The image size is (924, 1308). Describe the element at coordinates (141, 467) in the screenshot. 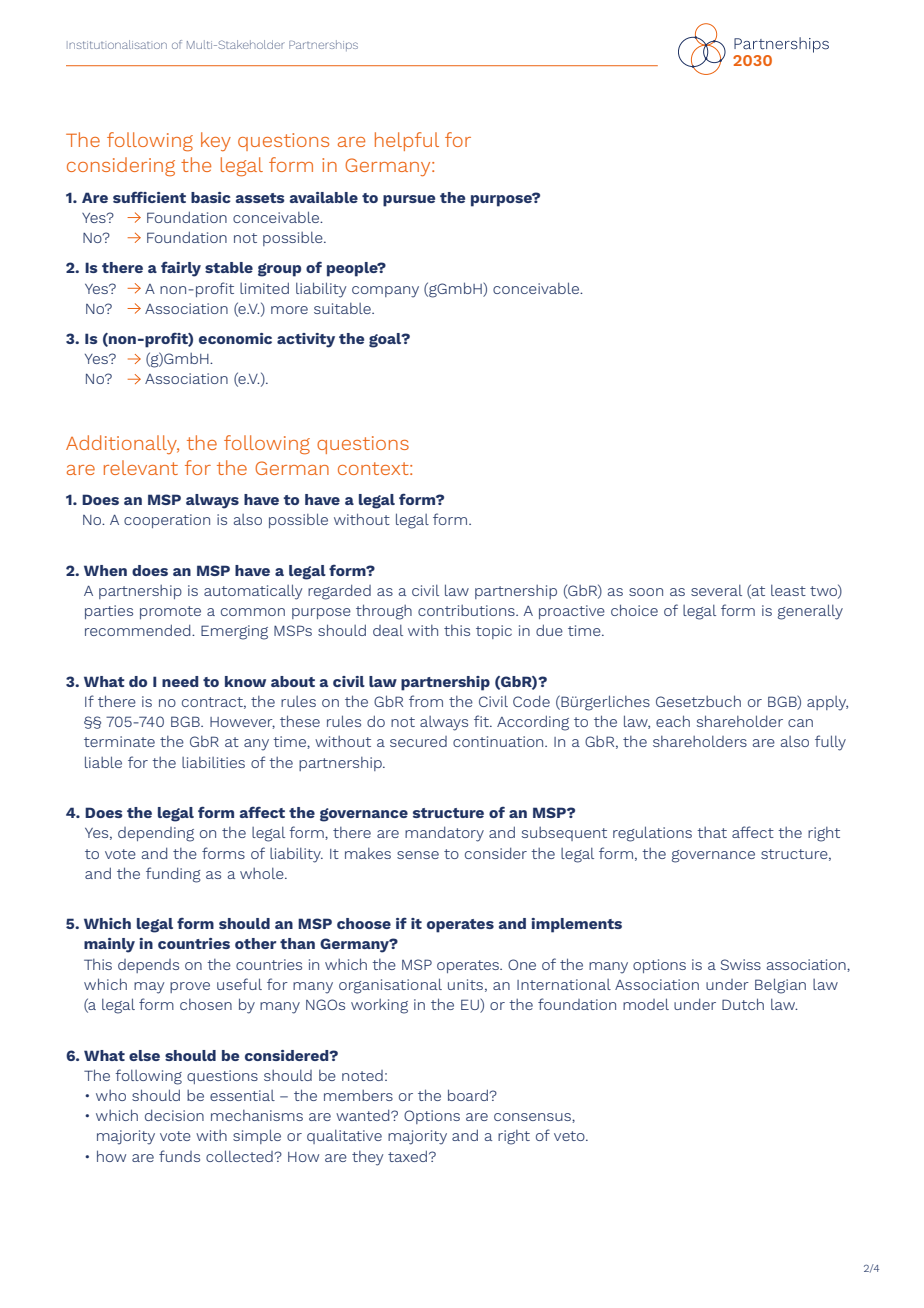

I see `relevant` at that location.
